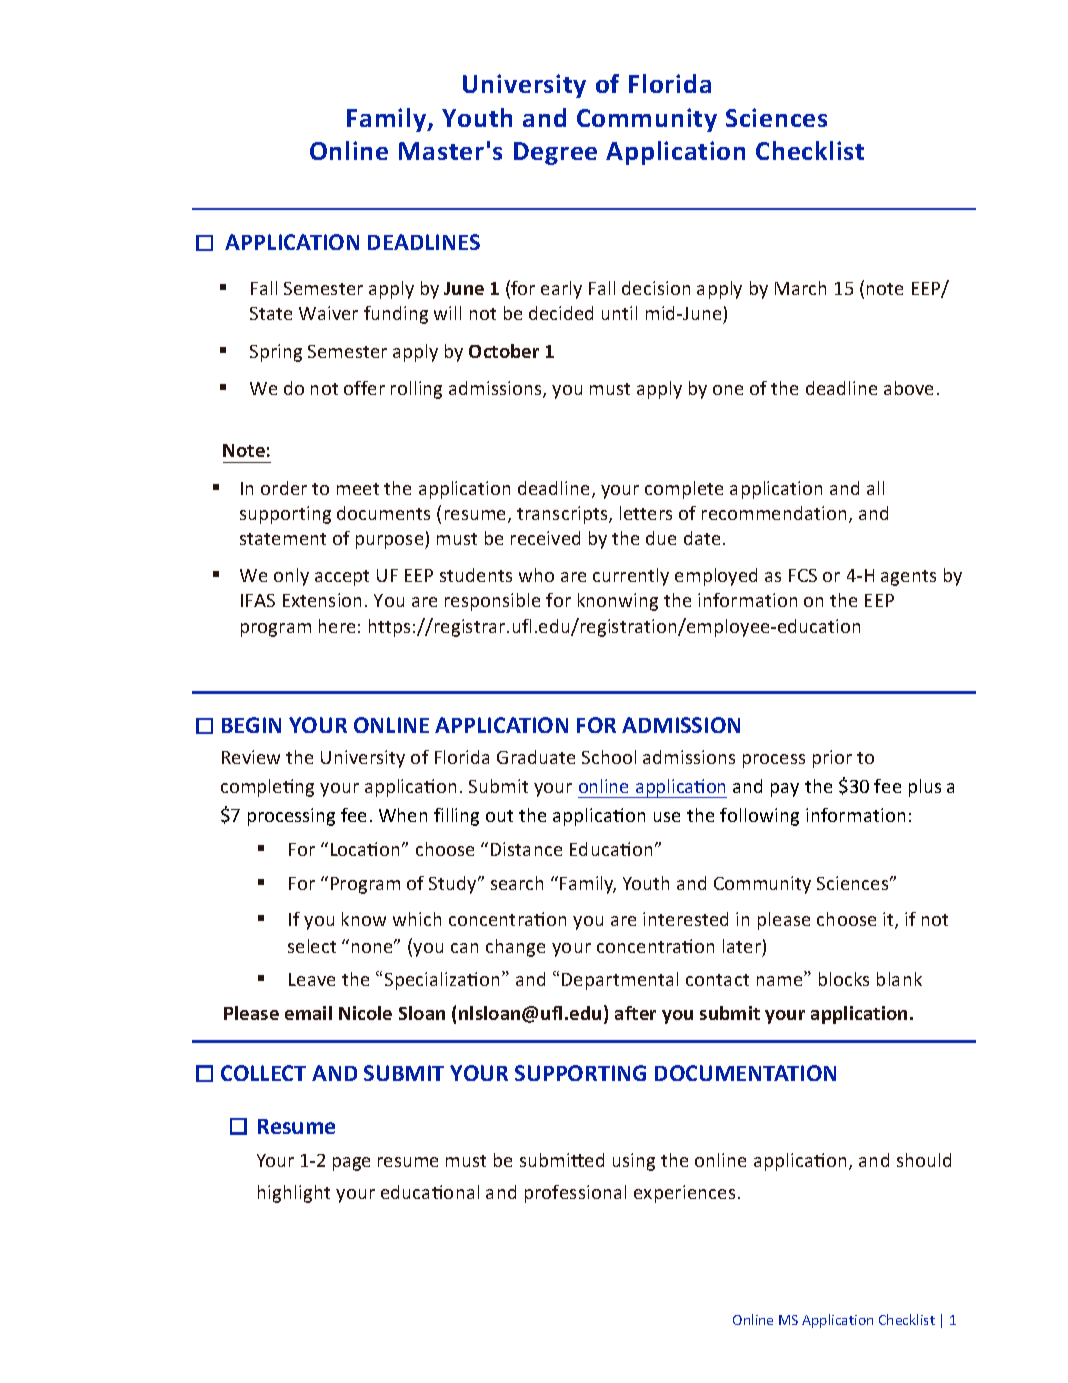 This image has height=1383, width=1068. I want to click on transcripts, so click(563, 515).
